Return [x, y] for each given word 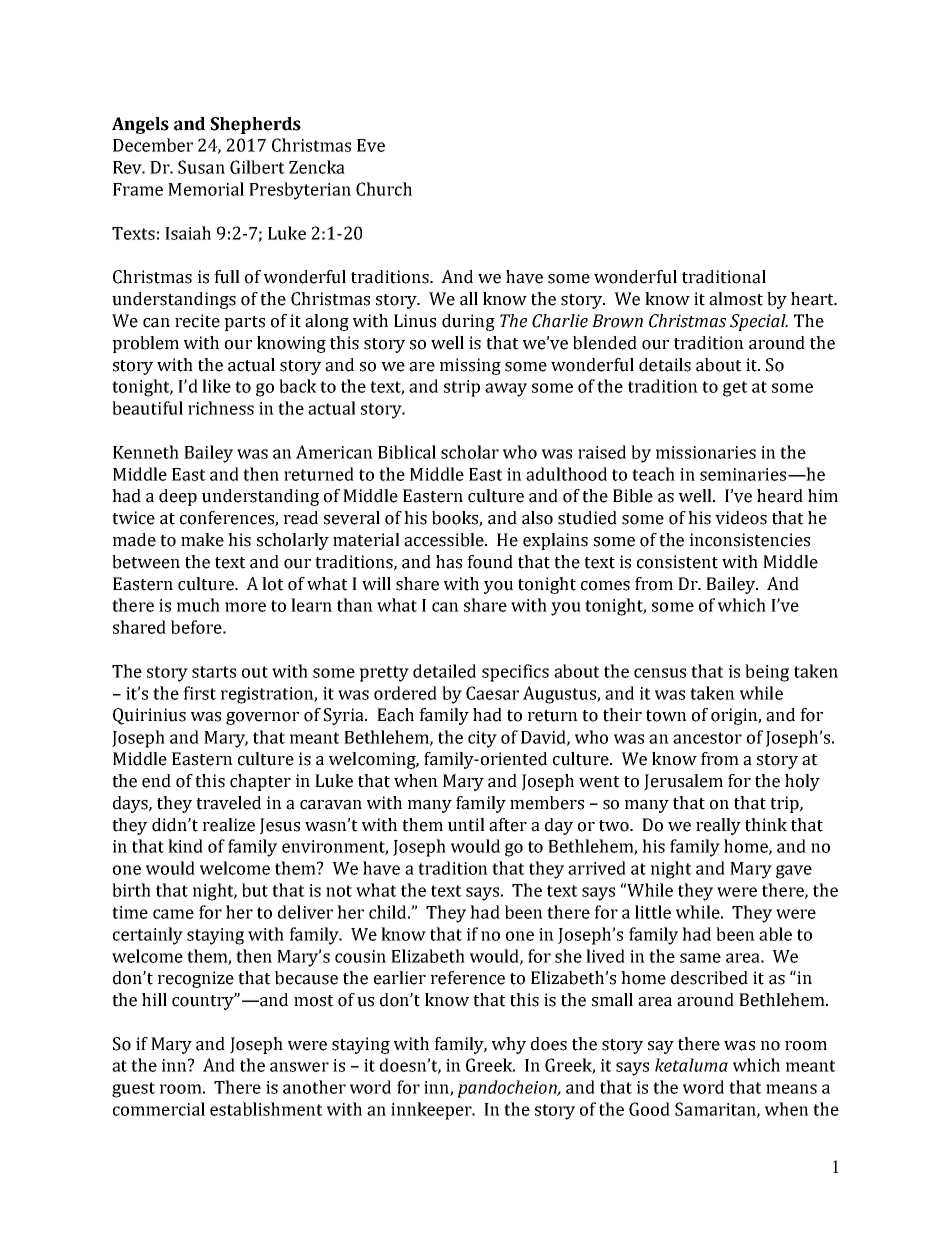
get [735, 389]
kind [185, 846]
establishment [266, 1109]
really [718, 826]
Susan [201, 167]
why [509, 1045]
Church [384, 189]
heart [813, 299]
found [490, 562]
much [198, 605]
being [767, 673]
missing [470, 366]
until [466, 825]
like [216, 386]
